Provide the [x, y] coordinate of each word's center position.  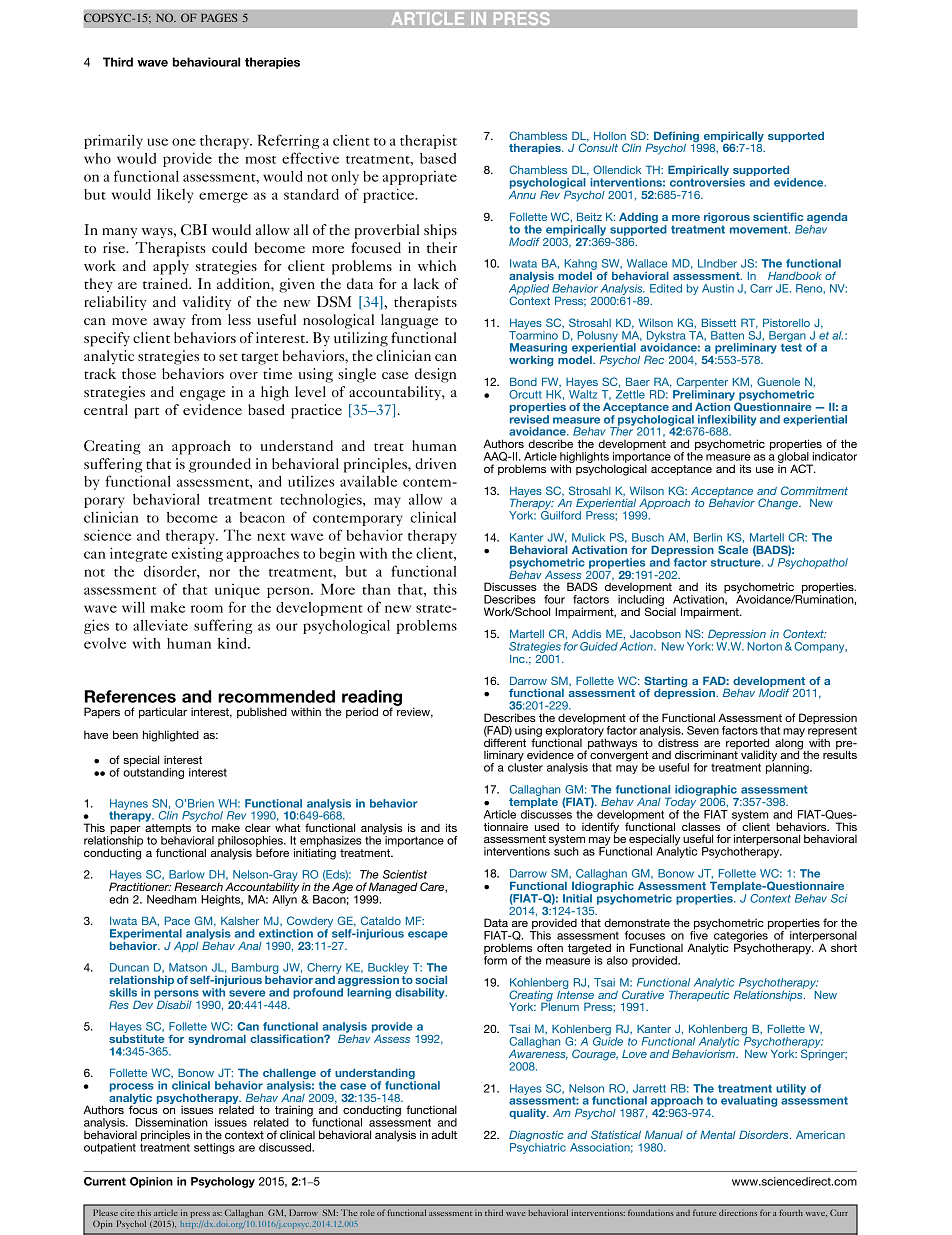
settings [214, 1148]
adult [444, 1134]
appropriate [420, 178]
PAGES [219, 17]
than [376, 589]
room [207, 609]
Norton [764, 646]
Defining [676, 138]
